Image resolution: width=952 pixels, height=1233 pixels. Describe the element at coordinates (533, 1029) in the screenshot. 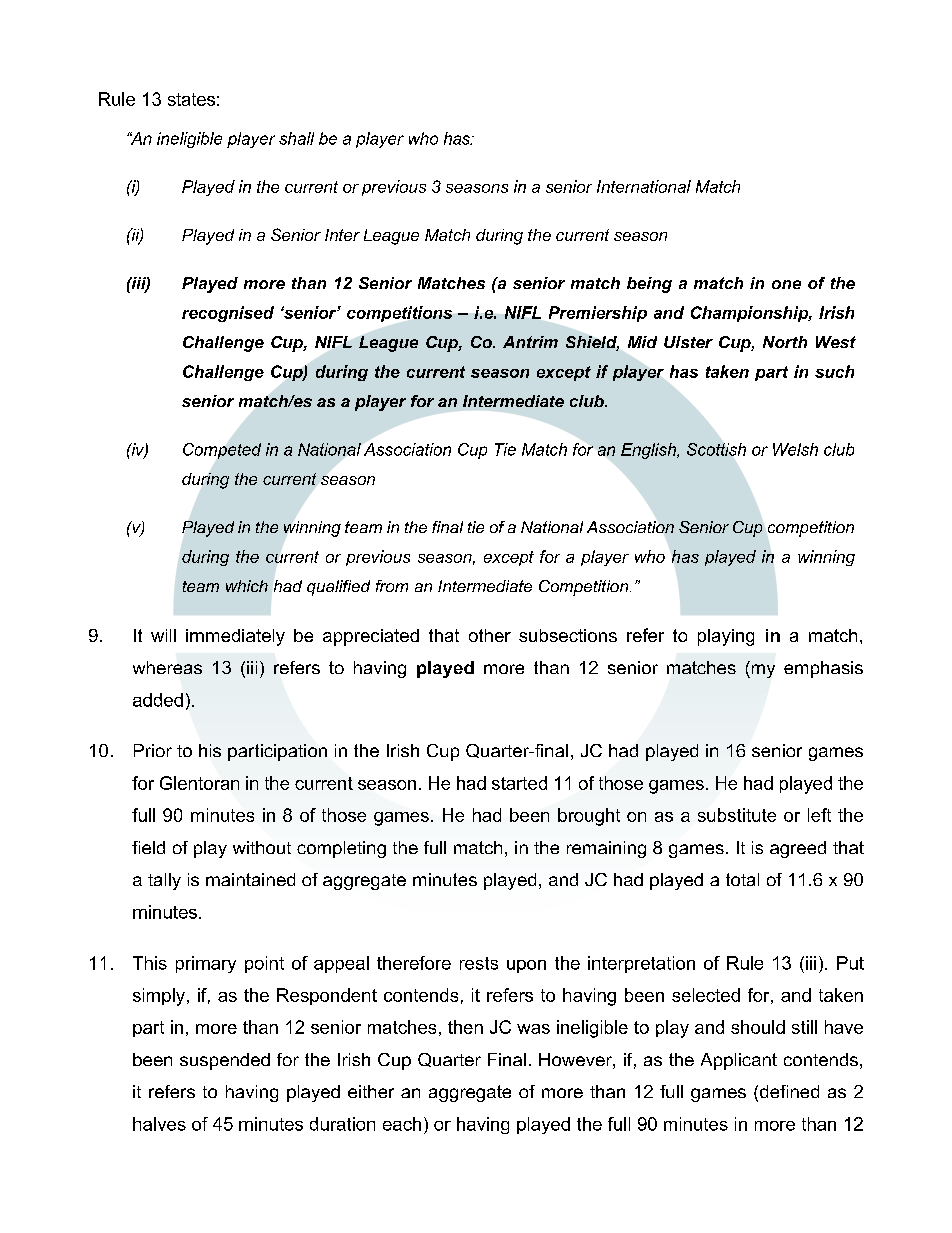

I see `was` at that location.
